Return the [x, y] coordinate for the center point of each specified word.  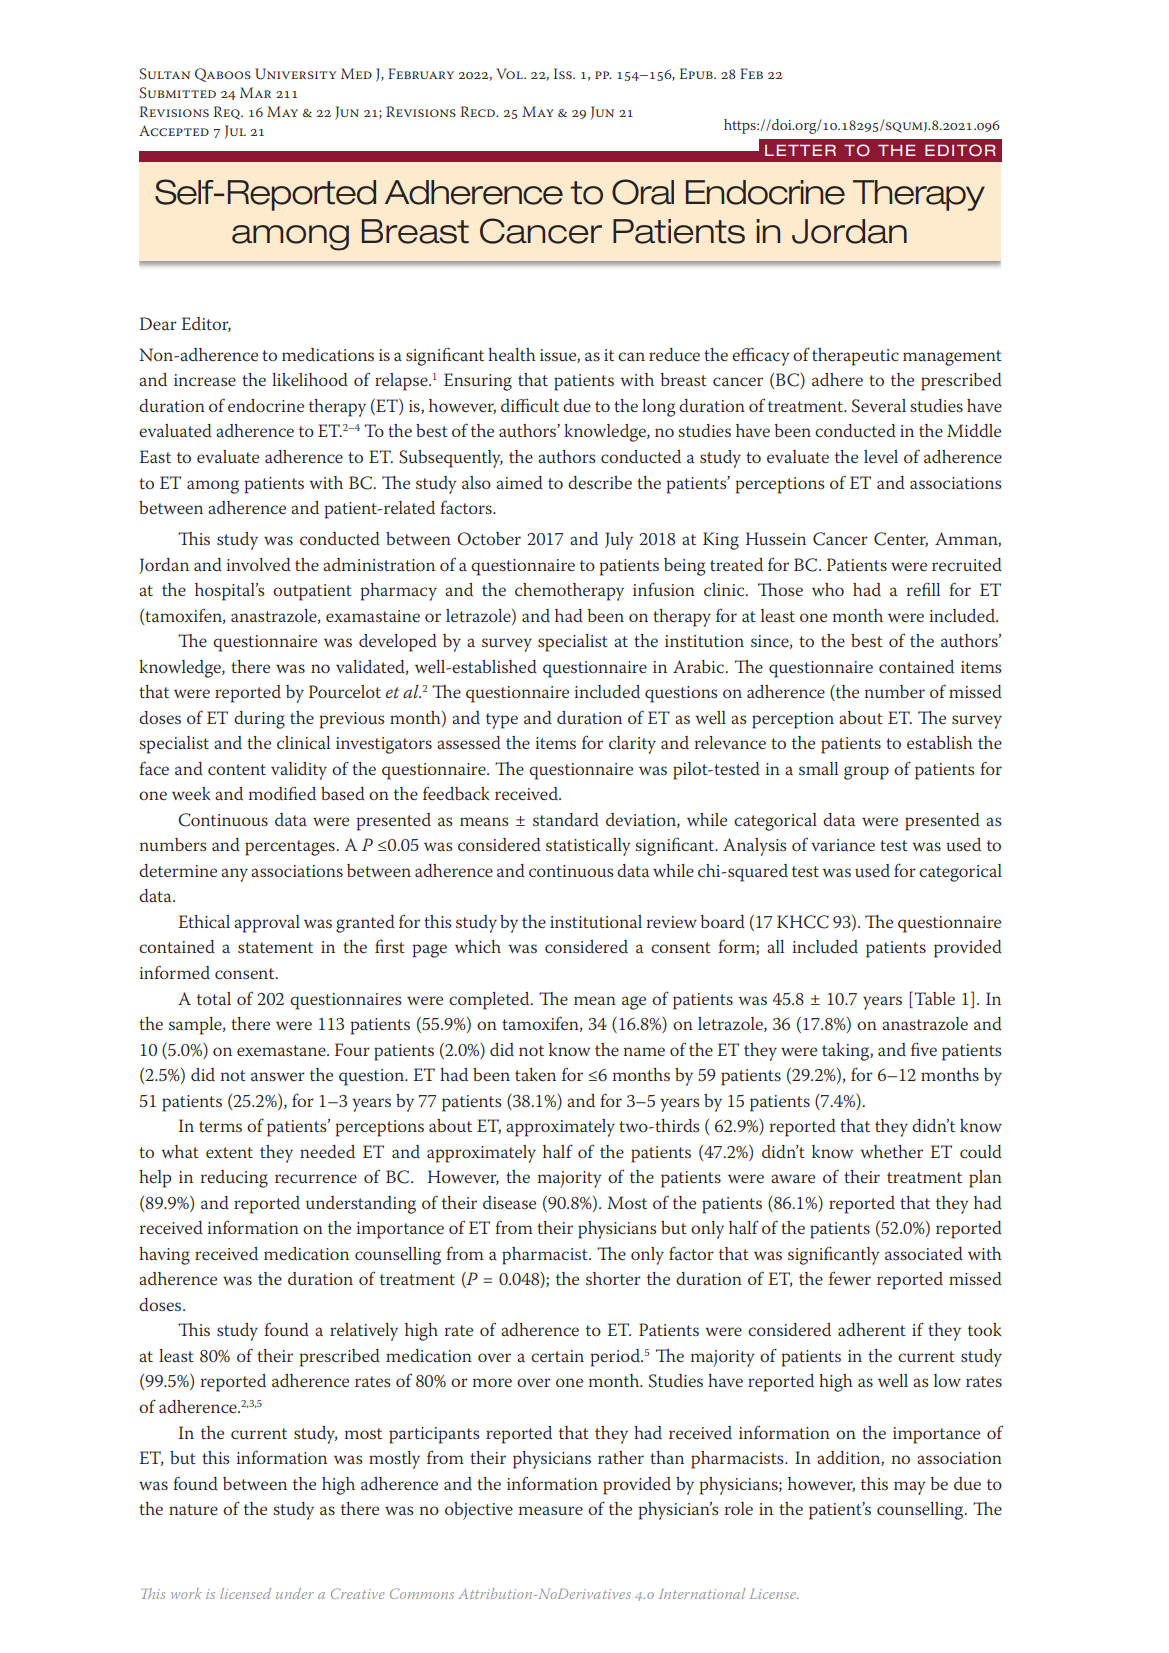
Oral [643, 192]
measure [551, 1510]
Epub [697, 73]
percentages [291, 848]
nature [193, 1509]
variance [843, 845]
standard [566, 819]
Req [228, 113]
